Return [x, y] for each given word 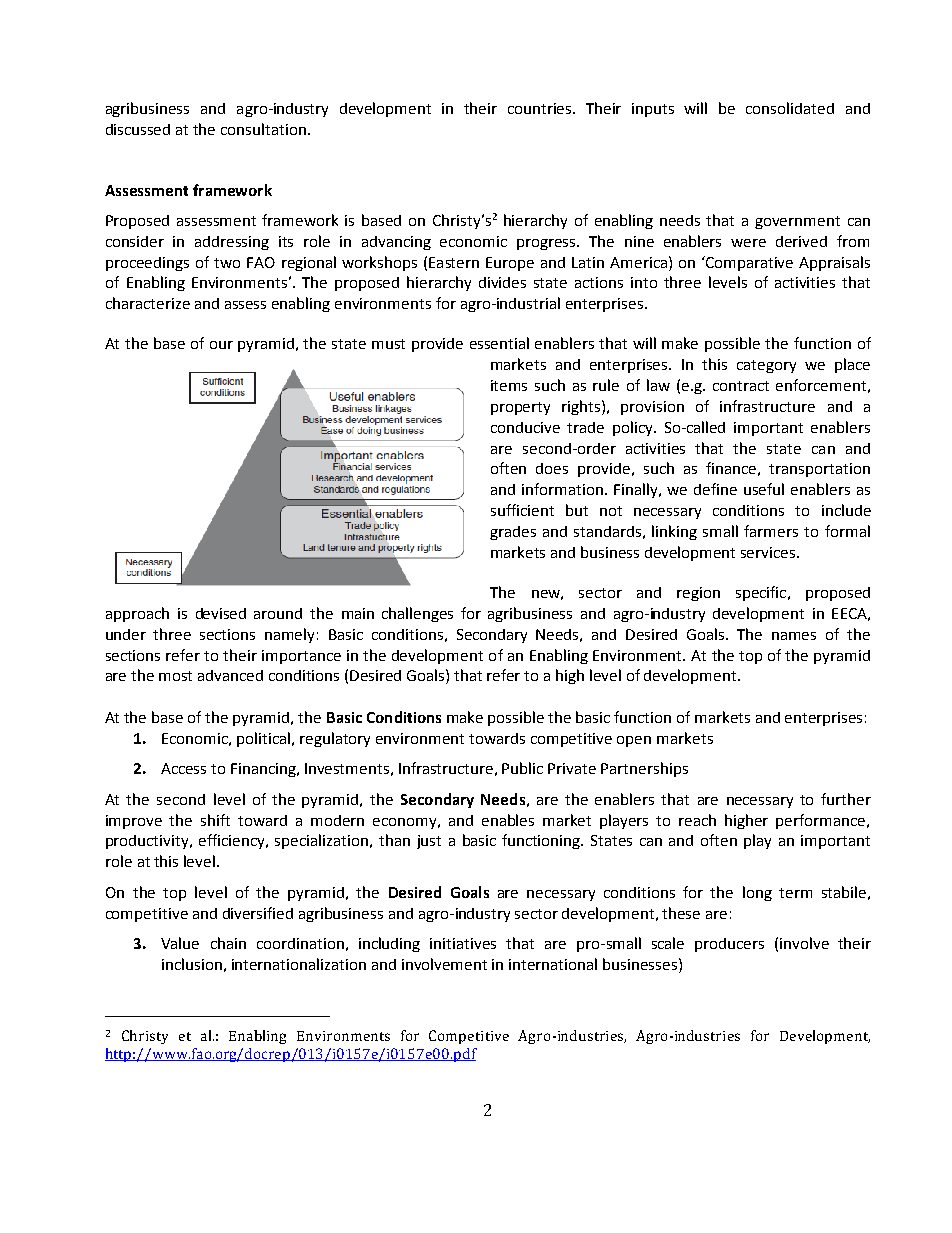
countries [541, 108]
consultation [263, 129]
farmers [771, 531]
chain [228, 943]
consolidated [790, 108]
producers [729, 945]
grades [513, 533]
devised [221, 613]
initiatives [463, 943]
